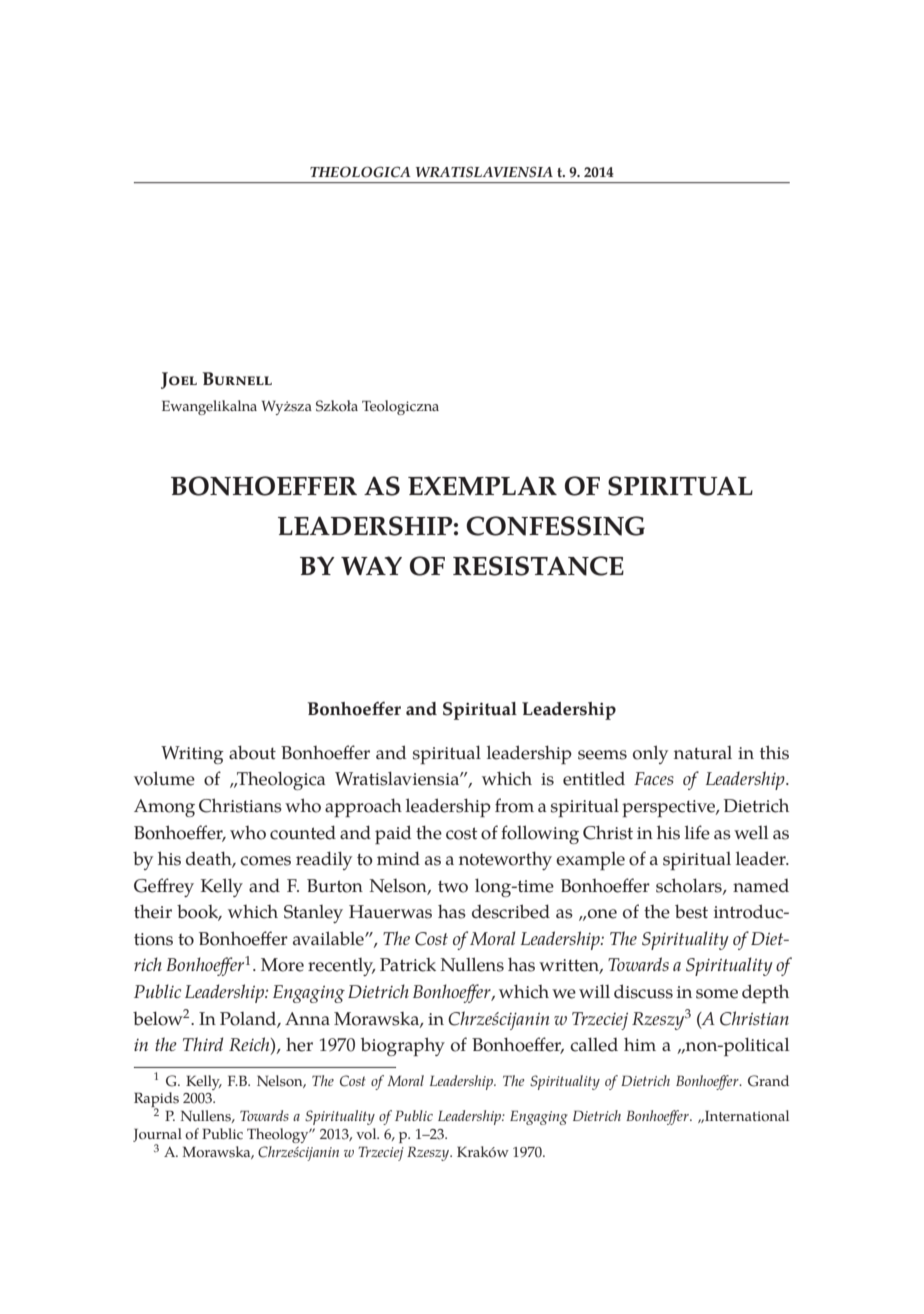 This page has height=1314, width=924. What do you see at coordinates (717, 994) in the page?
I see `some` at bounding box center [717, 994].
